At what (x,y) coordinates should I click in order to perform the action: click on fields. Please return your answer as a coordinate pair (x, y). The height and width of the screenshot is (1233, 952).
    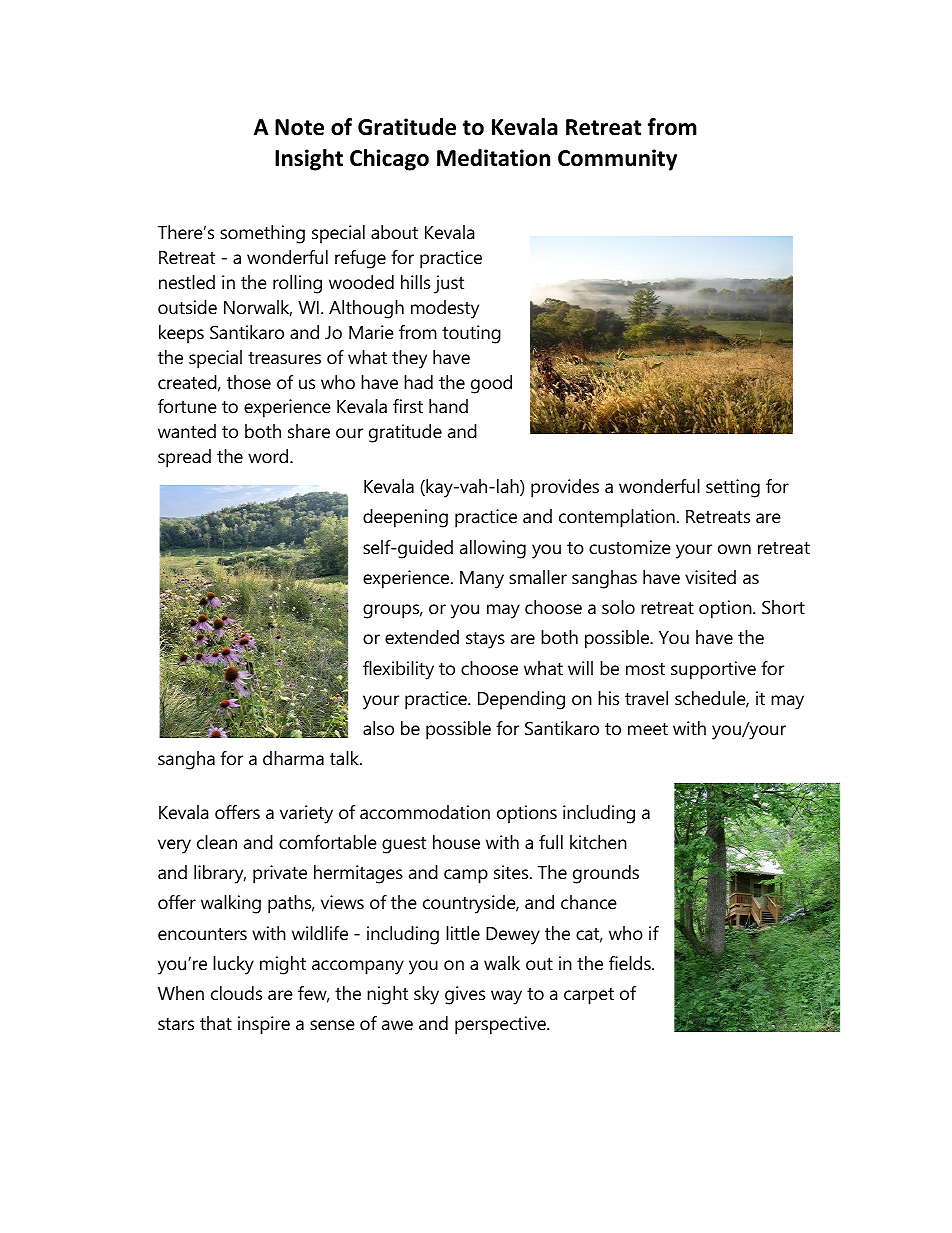
    Looking at the image, I should click on (631, 963).
